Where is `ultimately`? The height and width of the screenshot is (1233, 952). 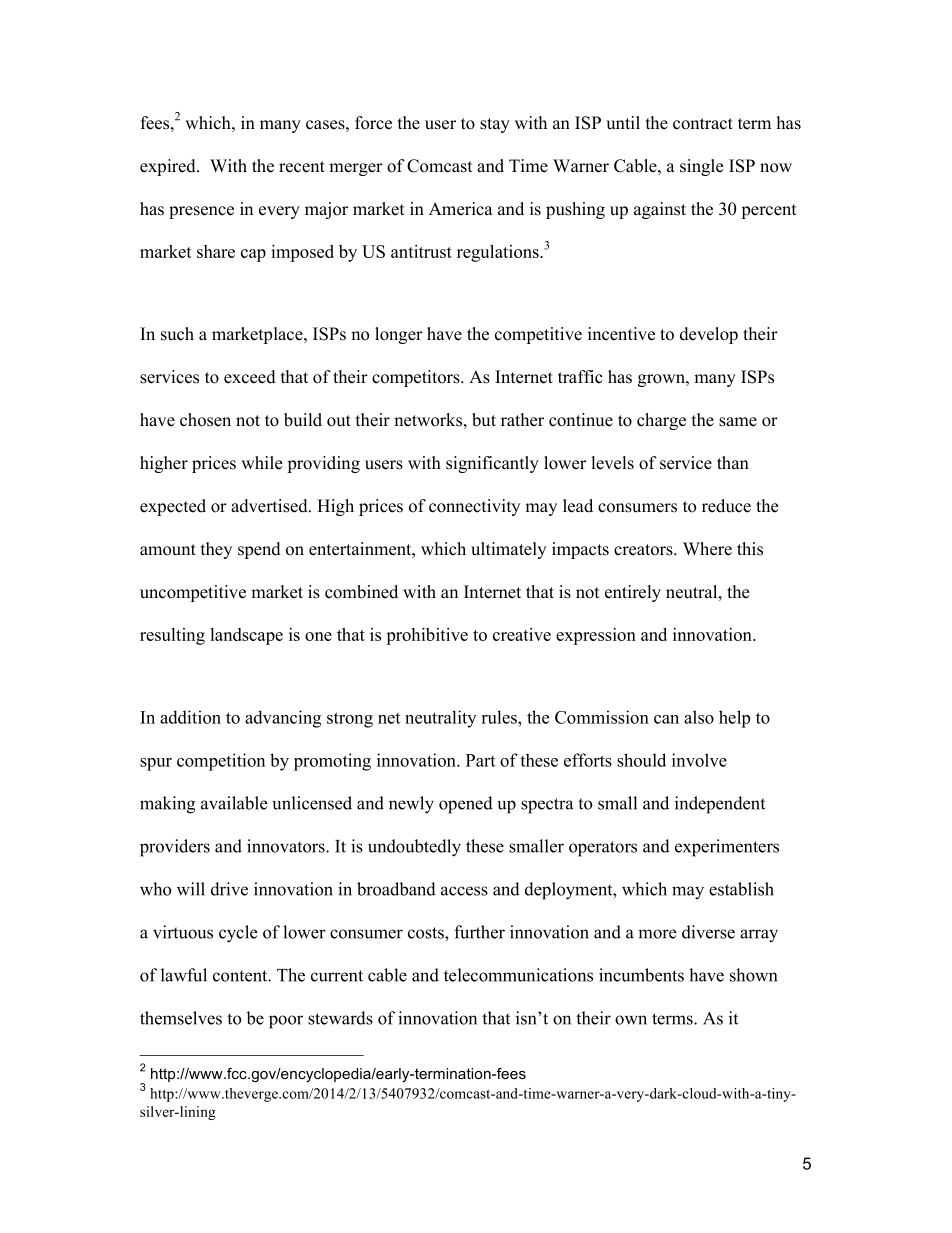
ultimately is located at coordinates (508, 550).
